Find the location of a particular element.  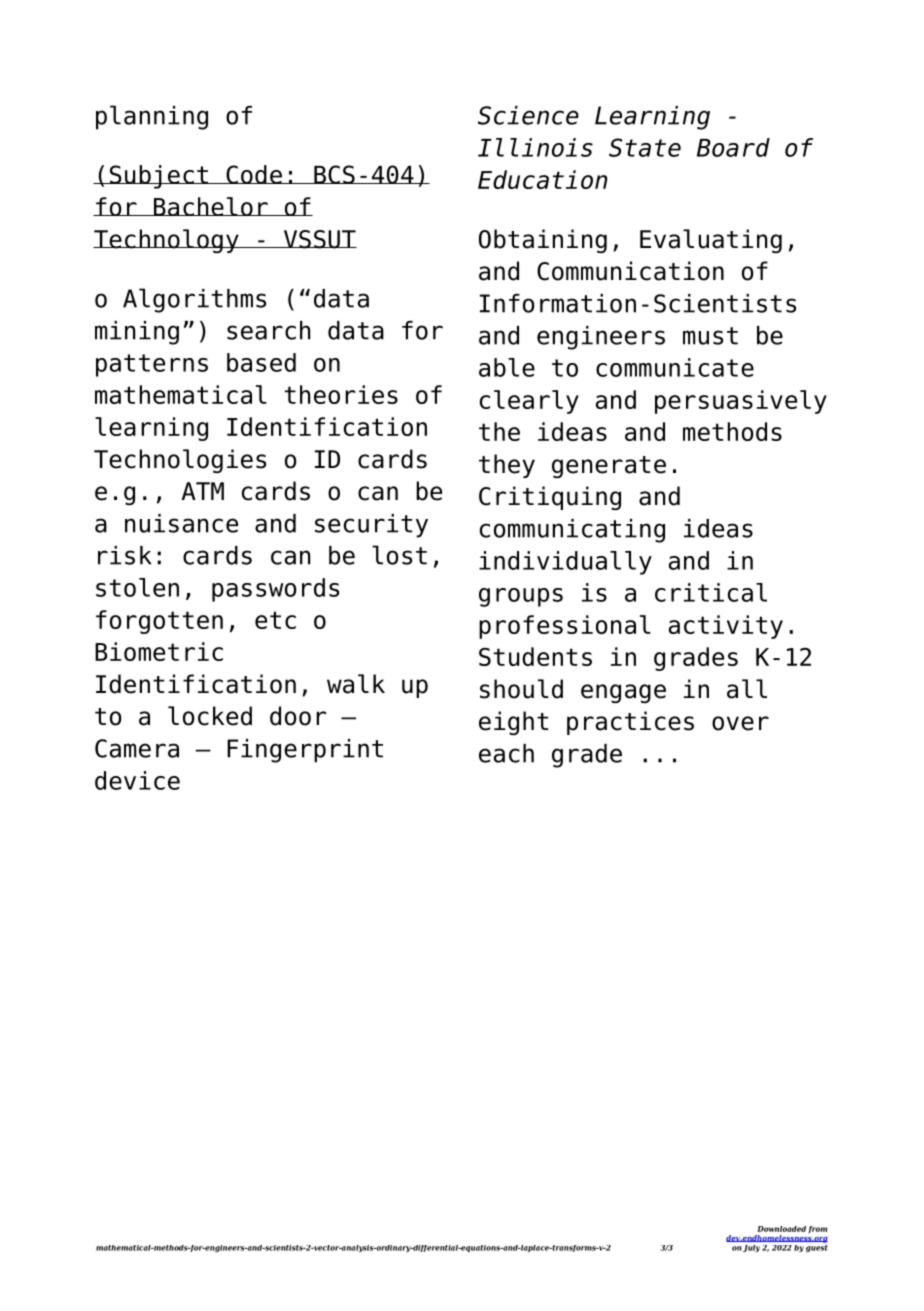

Camera is located at coordinates (137, 748).
